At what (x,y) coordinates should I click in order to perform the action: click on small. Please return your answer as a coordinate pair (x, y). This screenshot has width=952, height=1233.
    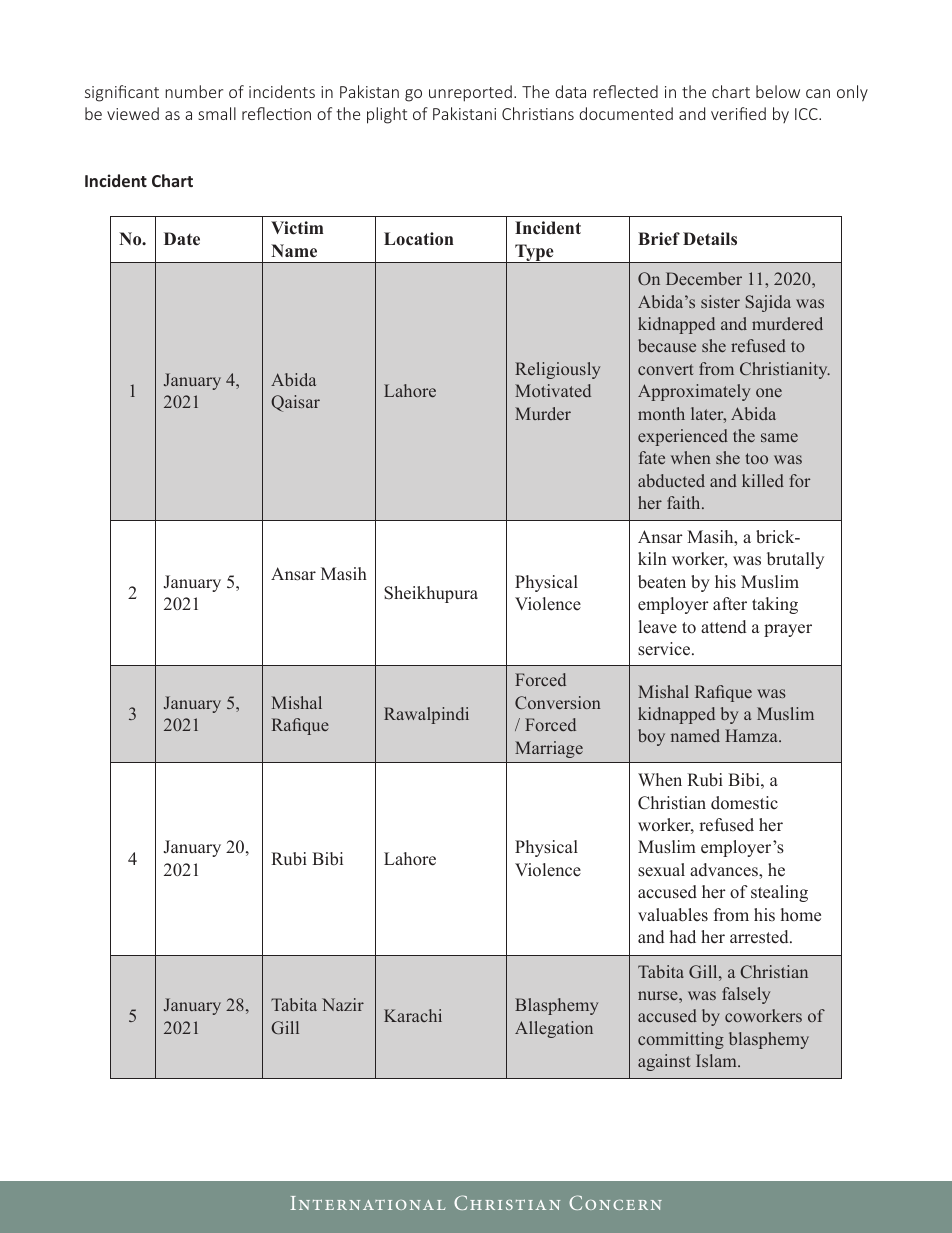
    Looking at the image, I should click on (217, 113).
